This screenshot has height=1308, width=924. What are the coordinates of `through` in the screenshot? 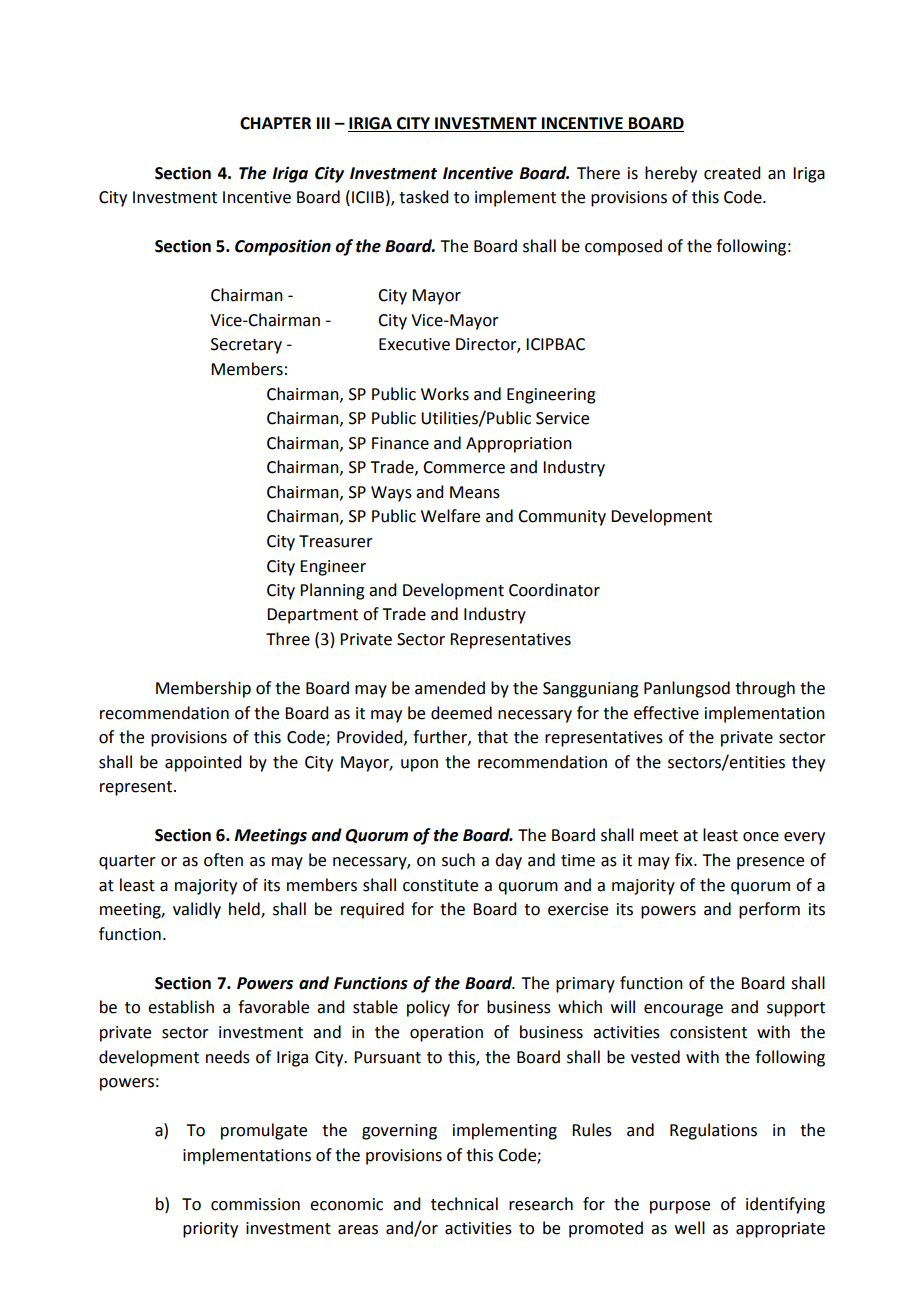 It's located at (765, 689).
